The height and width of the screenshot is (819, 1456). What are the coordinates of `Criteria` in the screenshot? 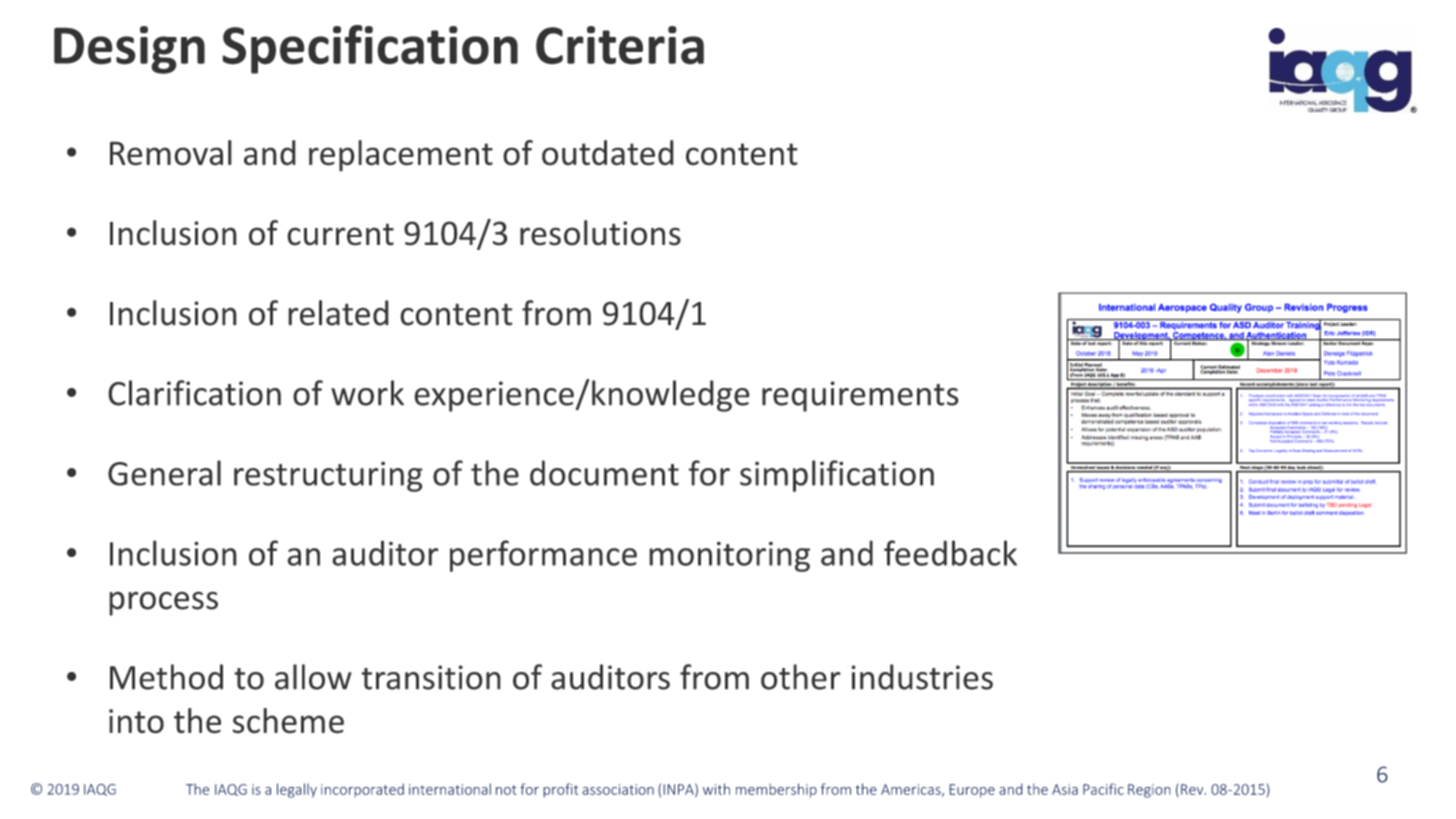 It's located at (620, 45).
